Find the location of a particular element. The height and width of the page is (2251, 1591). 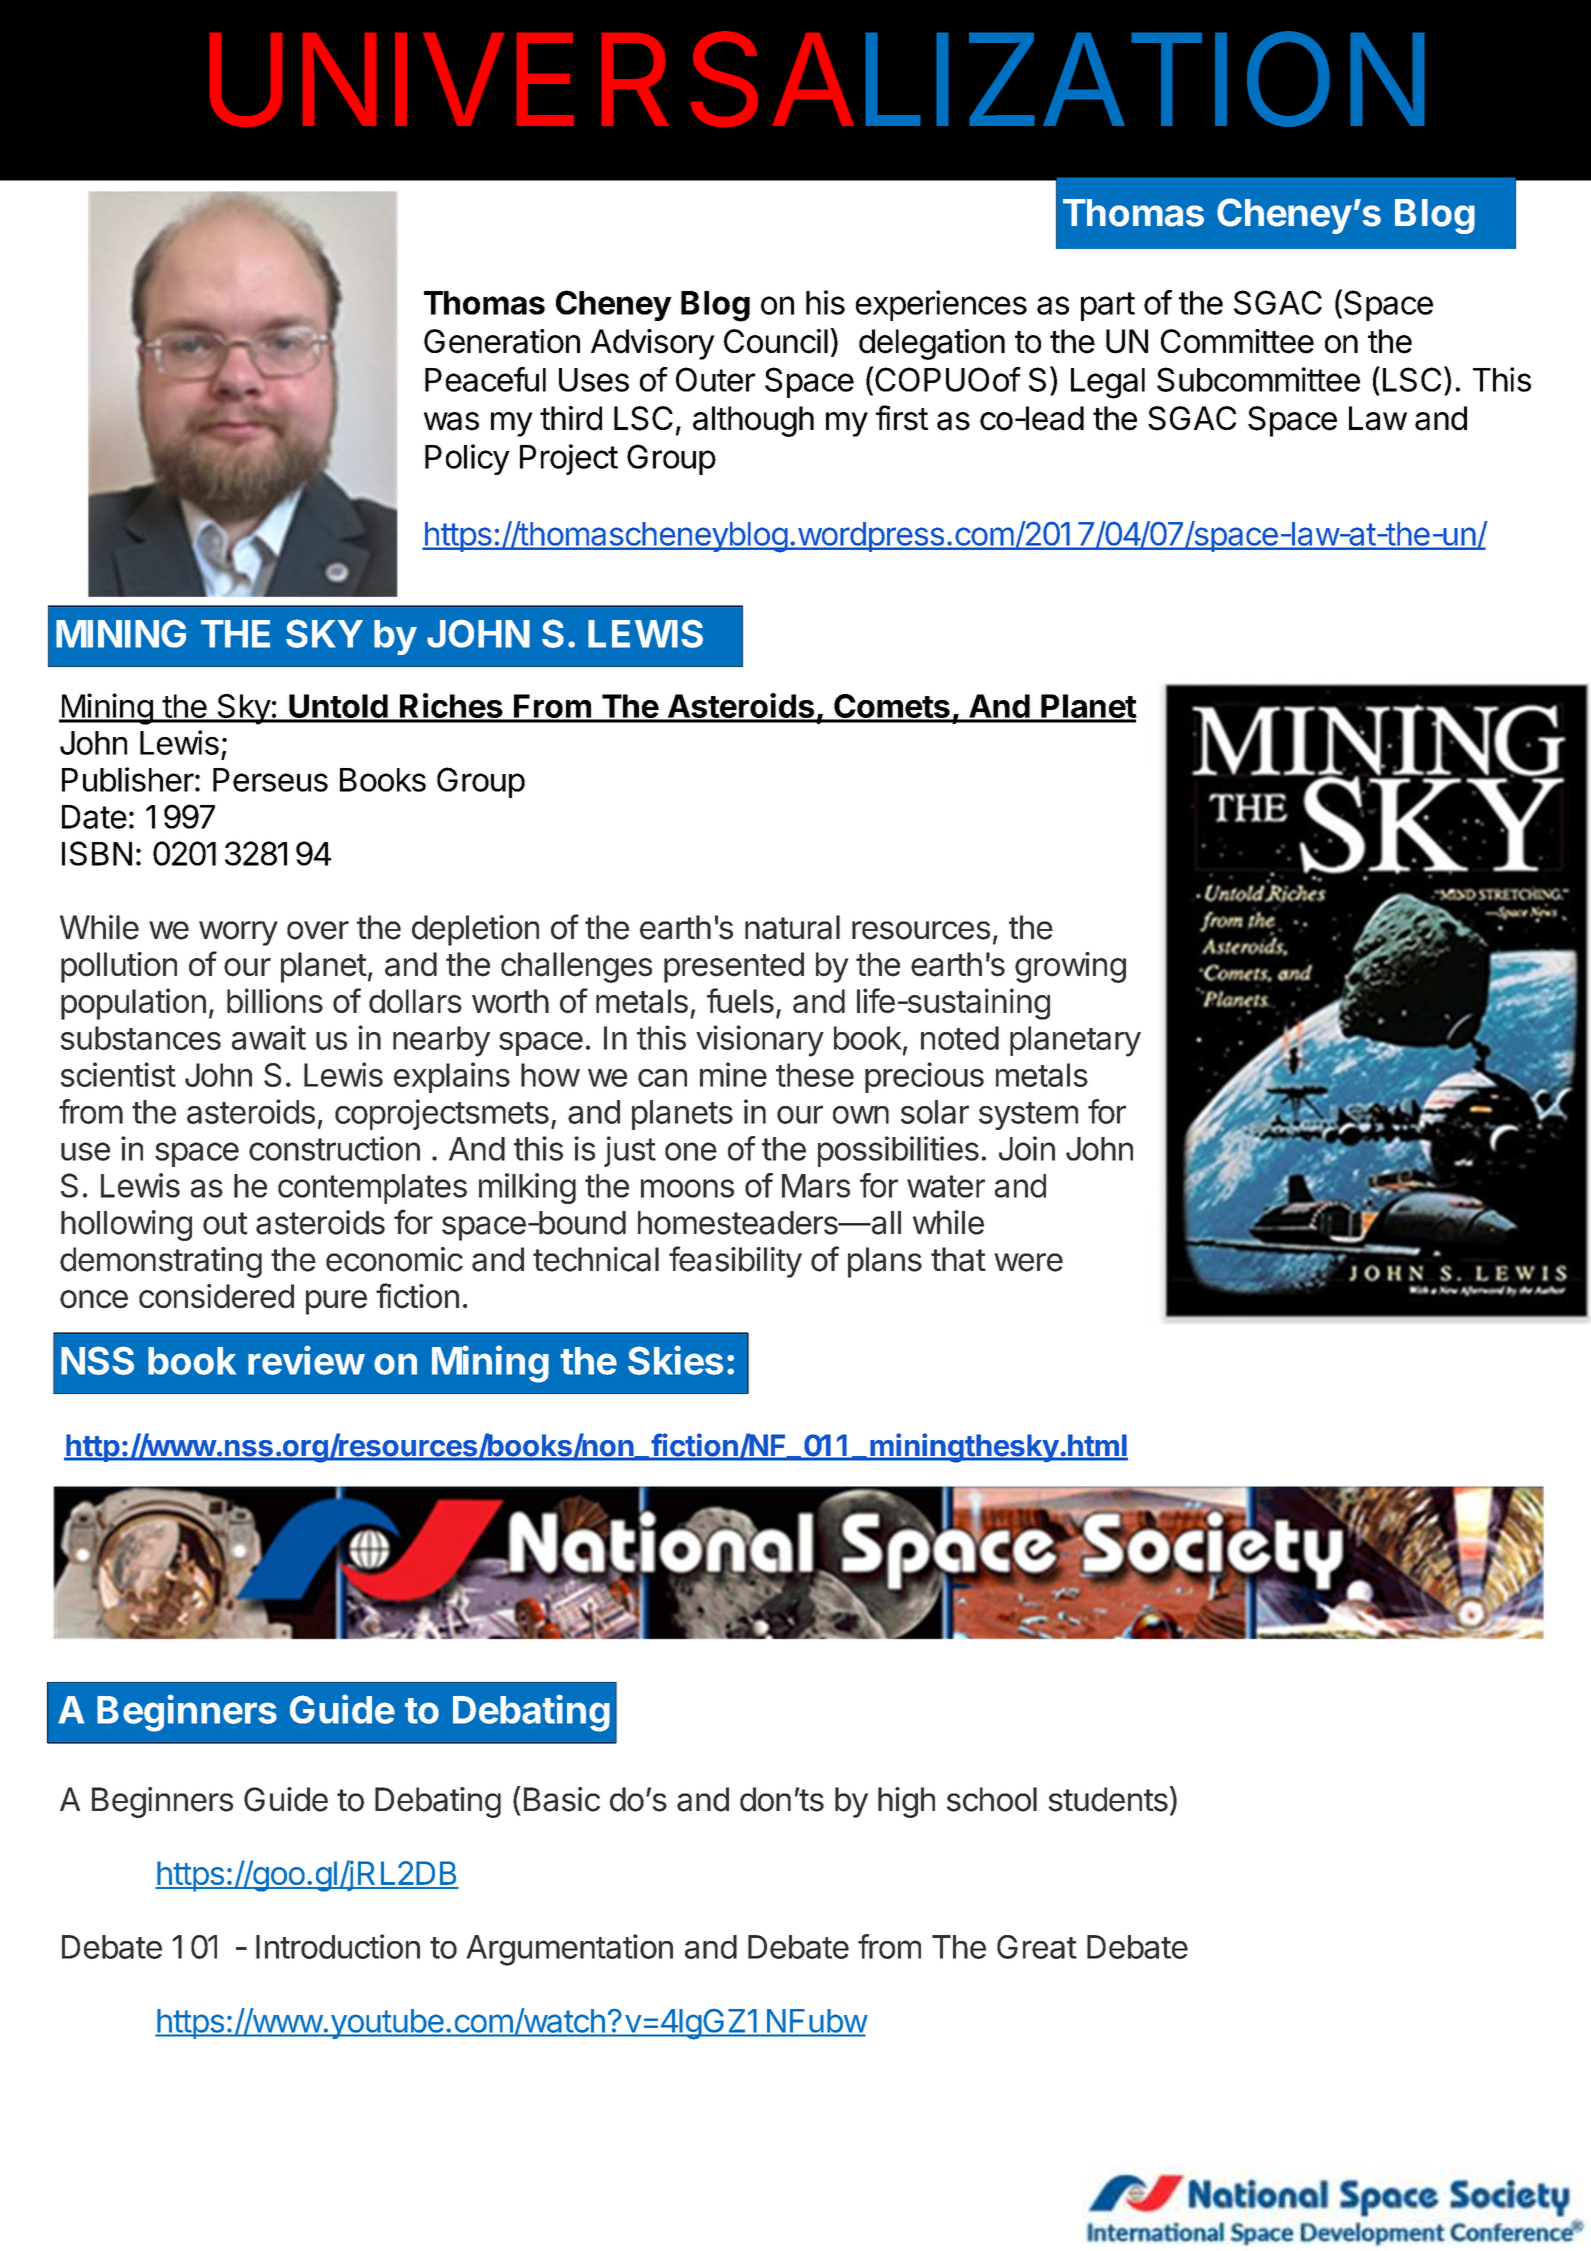

Uses is located at coordinates (594, 380).
